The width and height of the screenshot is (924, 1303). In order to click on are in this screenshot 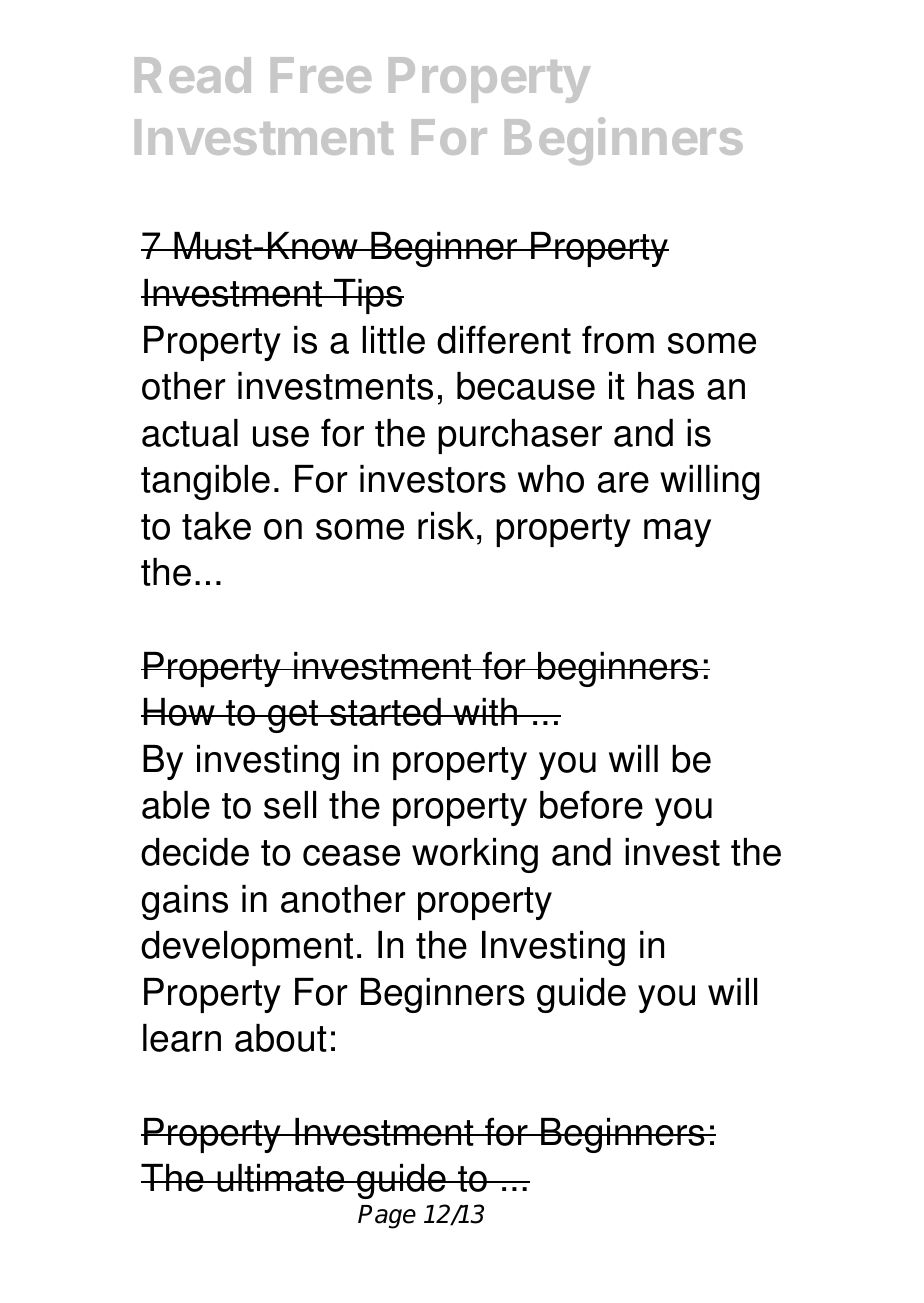, I will do `click(623, 482)`.
